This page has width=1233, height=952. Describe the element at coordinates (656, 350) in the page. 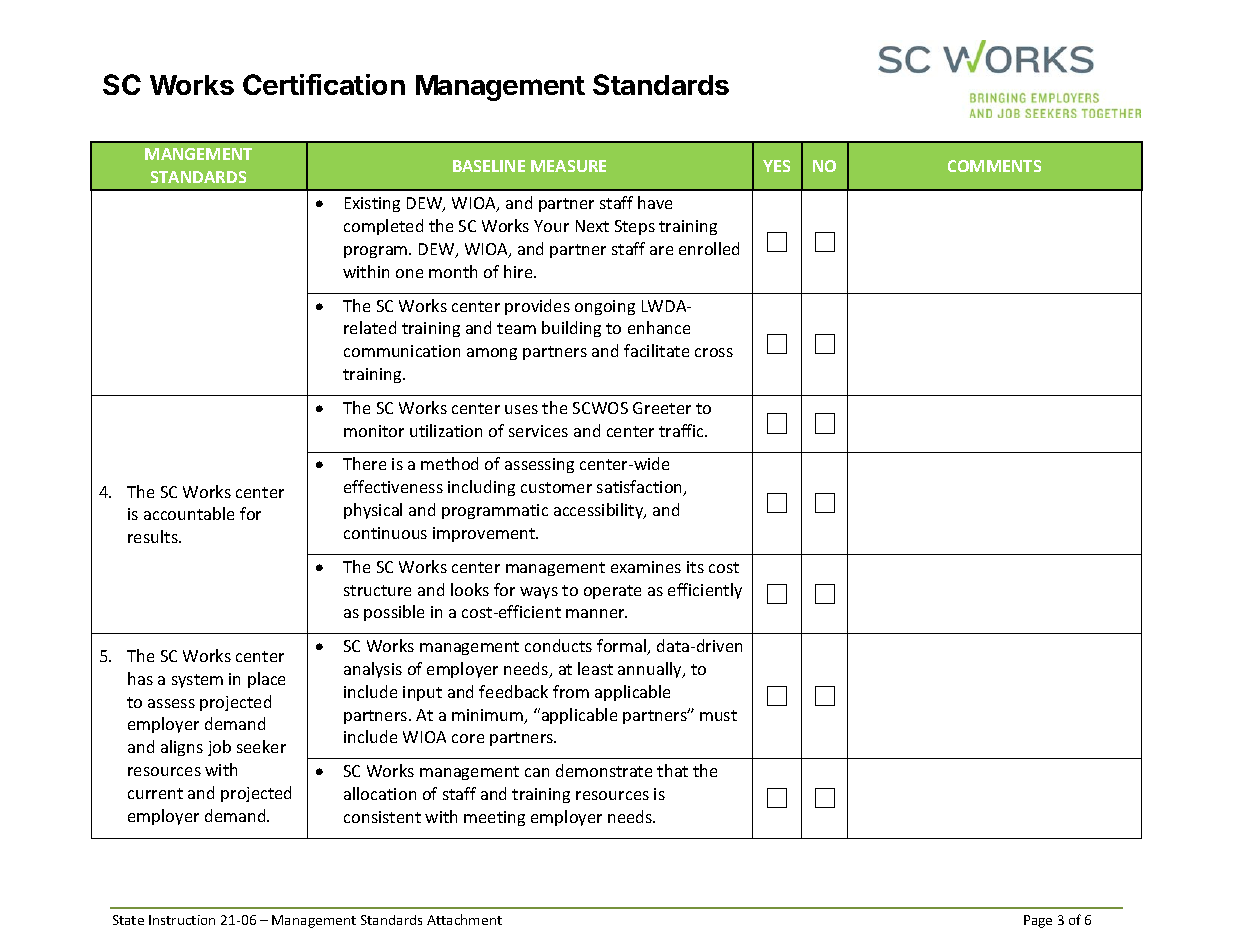

I see `facilitate` at that location.
